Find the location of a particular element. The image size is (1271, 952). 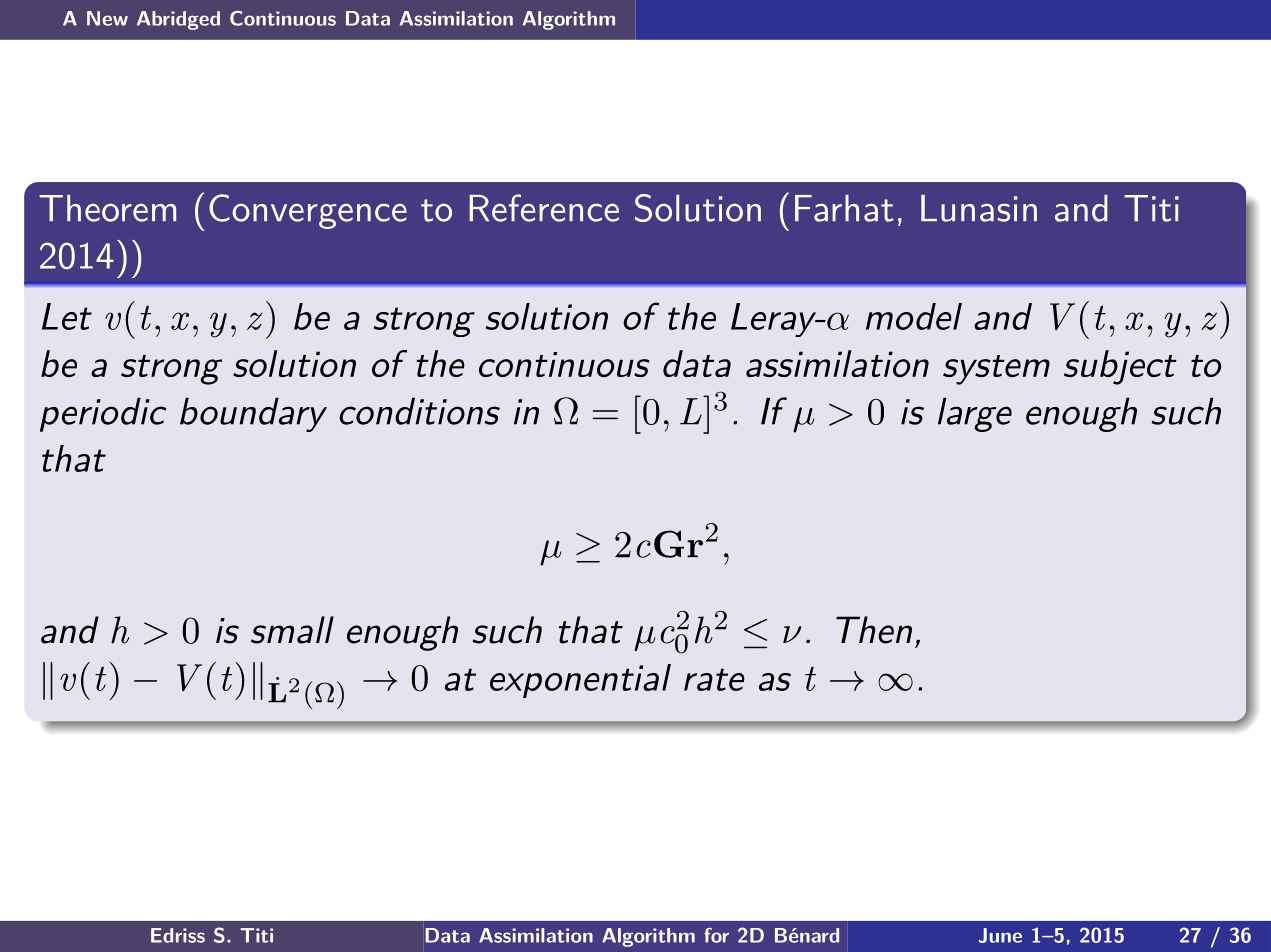

for is located at coordinates (716, 935).
